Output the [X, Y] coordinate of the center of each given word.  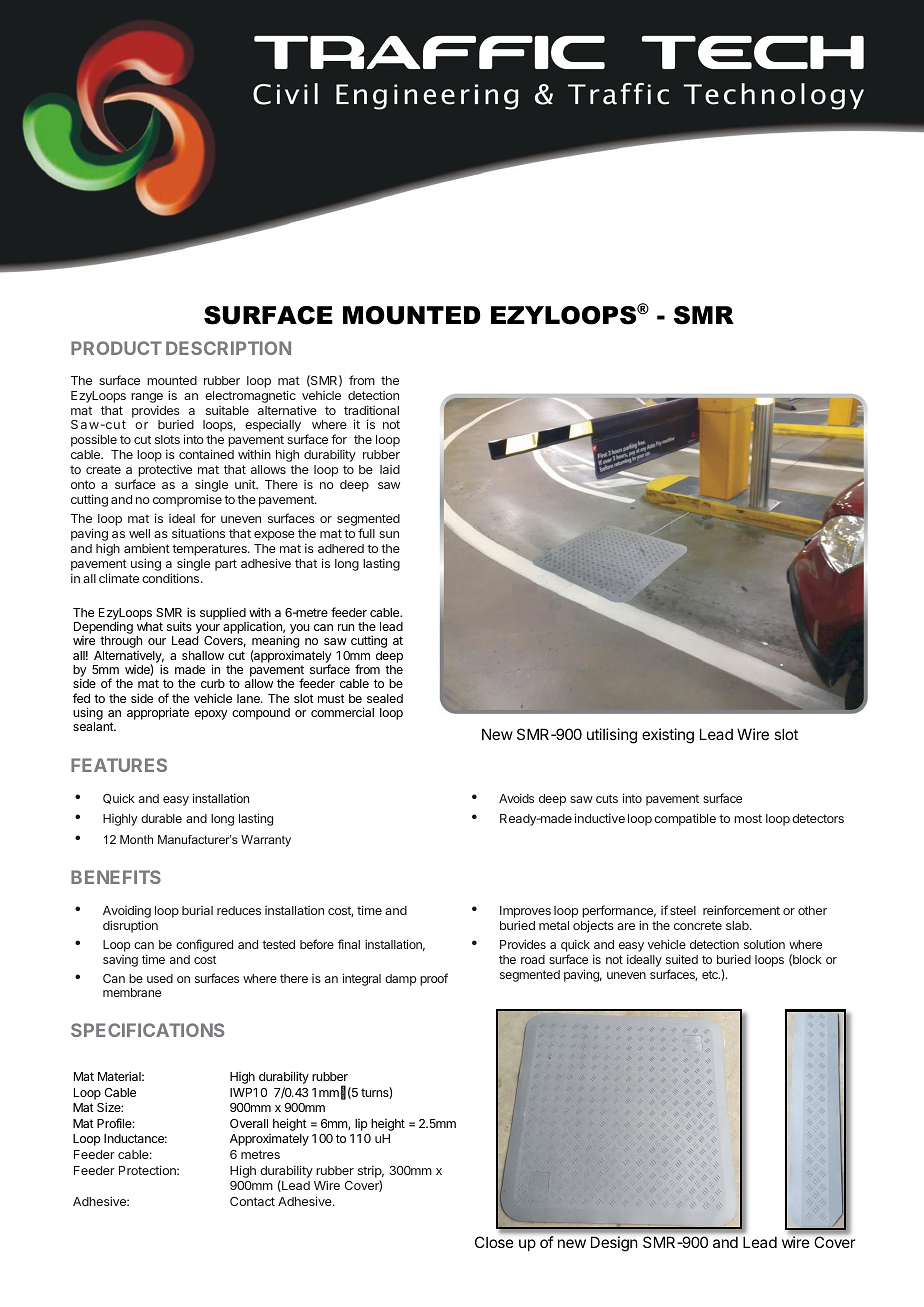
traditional [371, 410]
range [147, 398]
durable [161, 818]
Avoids [516, 798]
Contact [252, 1201]
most [748, 818]
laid [390, 469]
